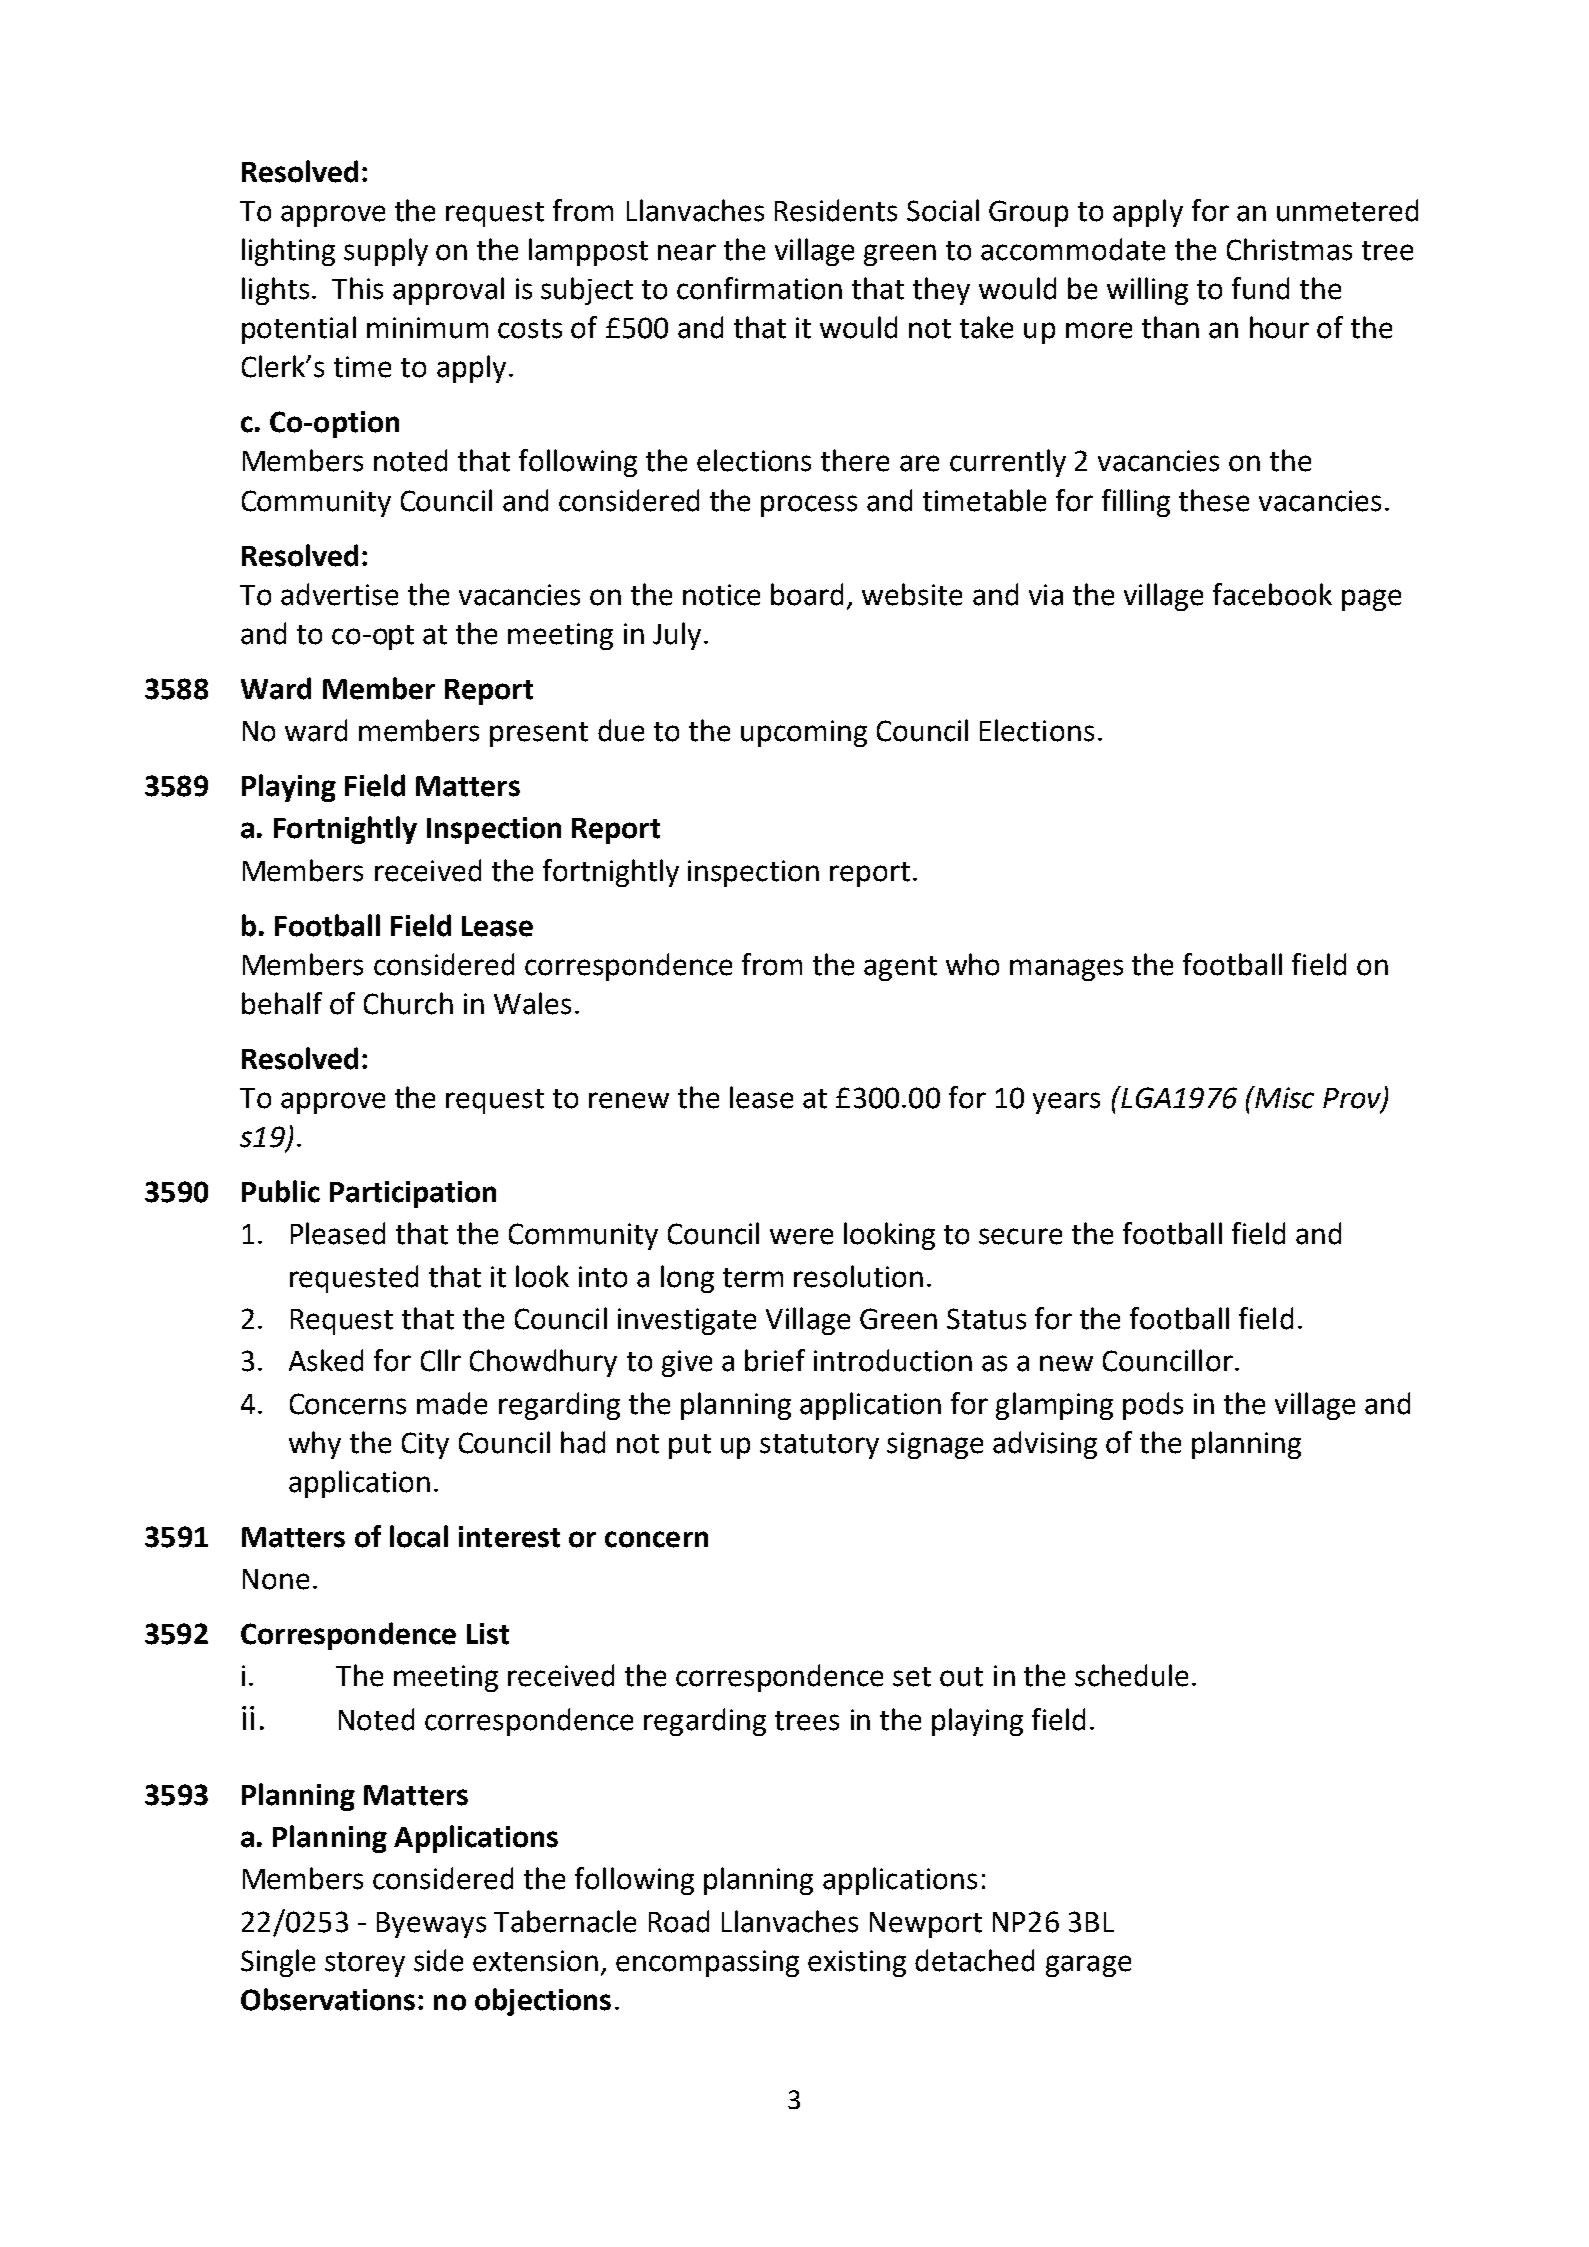  I want to click on storey, so click(365, 1964).
